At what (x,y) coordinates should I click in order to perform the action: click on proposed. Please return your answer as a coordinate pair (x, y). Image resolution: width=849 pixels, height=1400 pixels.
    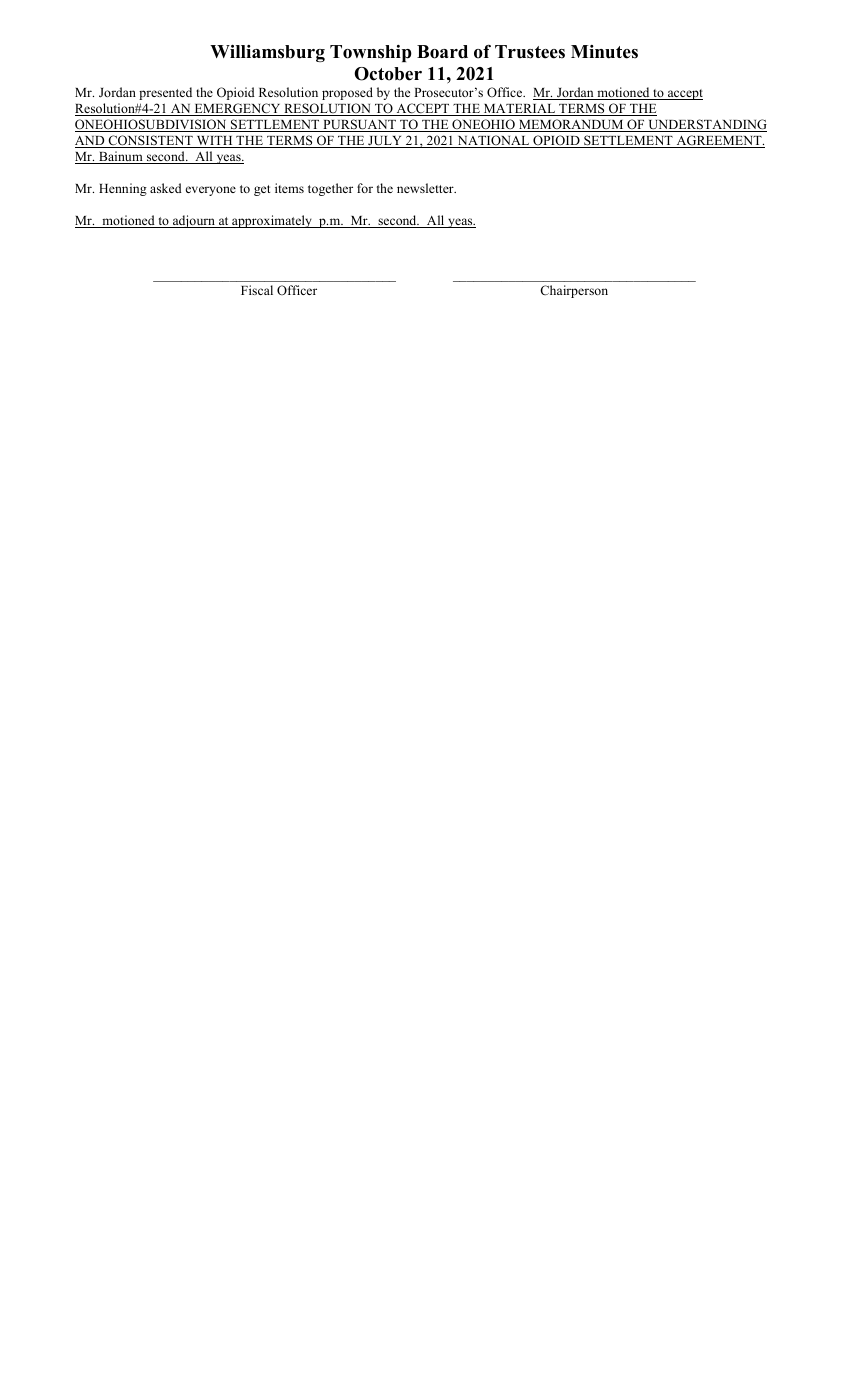
    Looking at the image, I should click on (347, 93).
